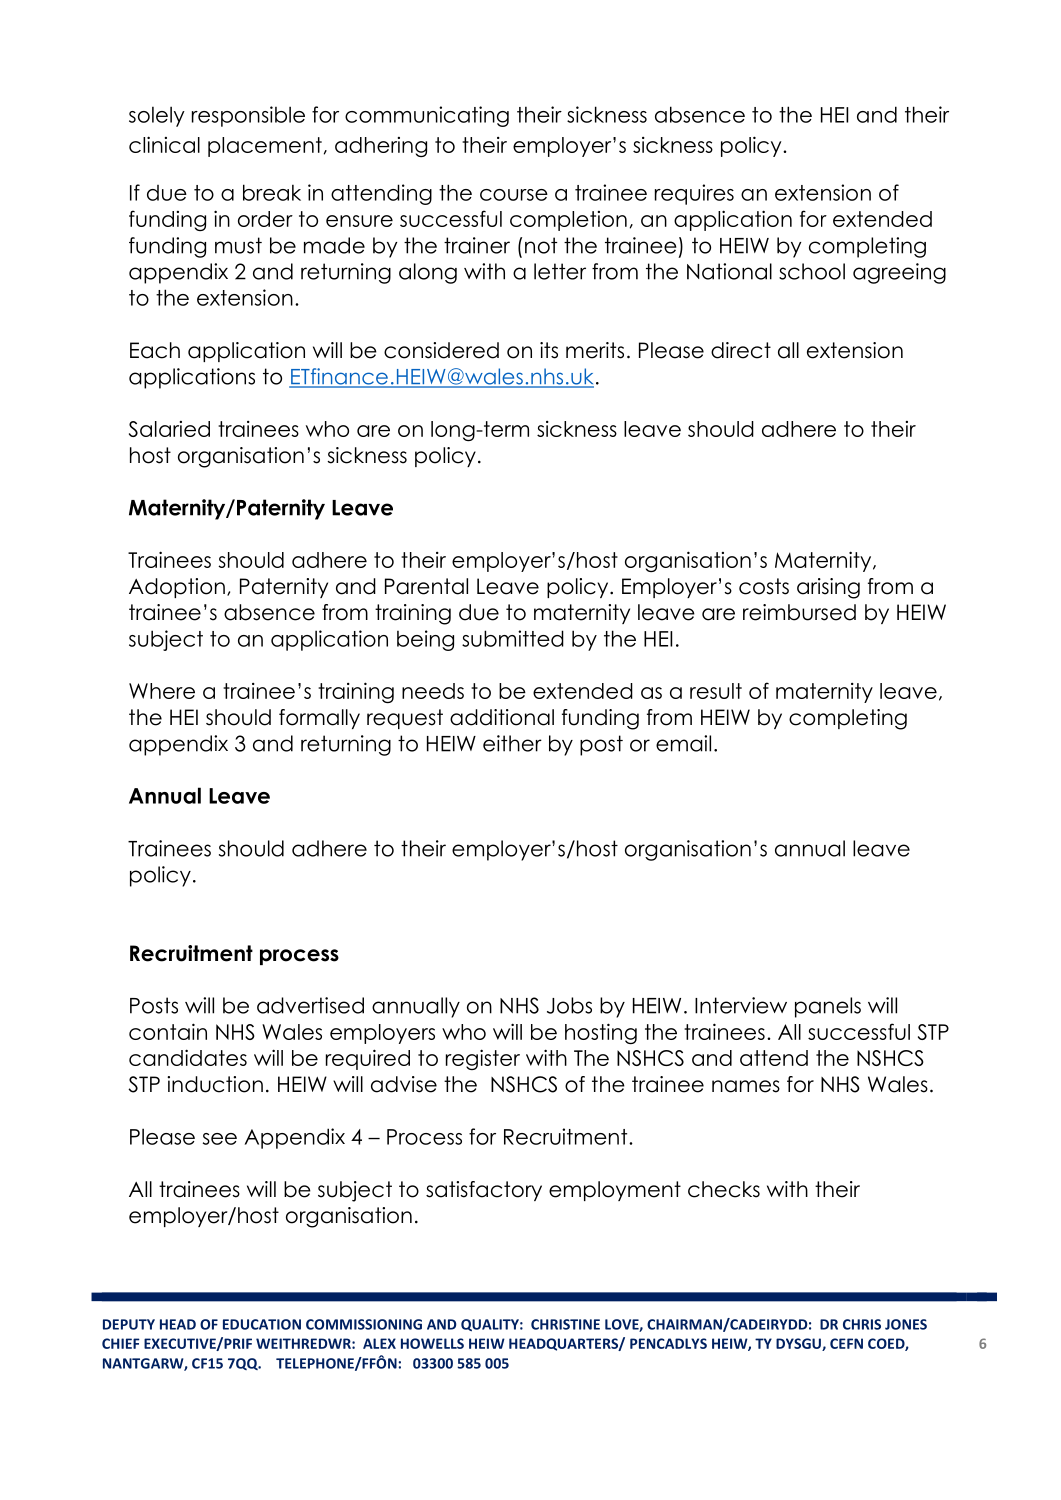 The height and width of the screenshot is (1500, 1061). What do you see at coordinates (512, 743) in the screenshot?
I see `either` at bounding box center [512, 743].
